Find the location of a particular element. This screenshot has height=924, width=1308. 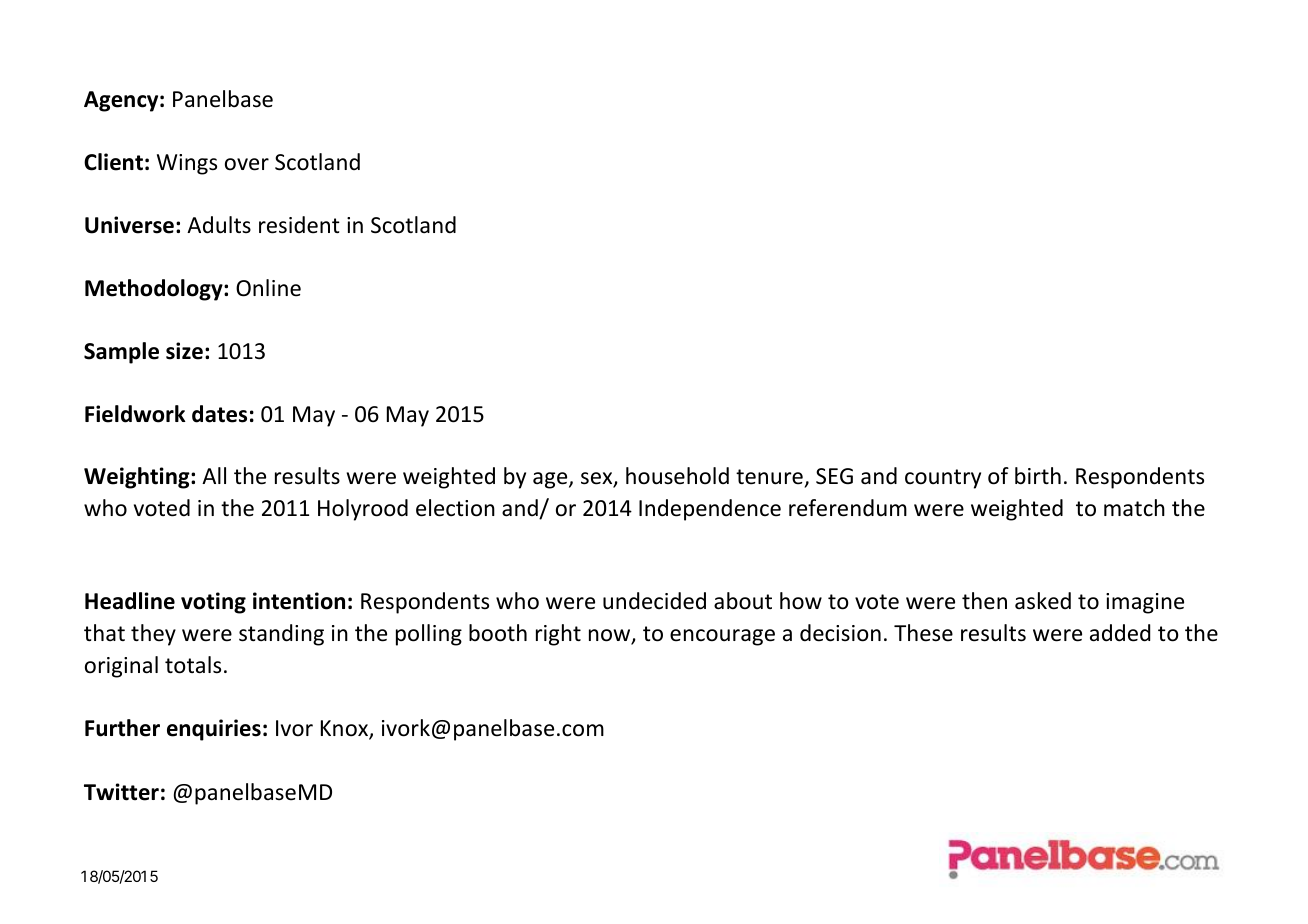

Online is located at coordinates (268, 288).
